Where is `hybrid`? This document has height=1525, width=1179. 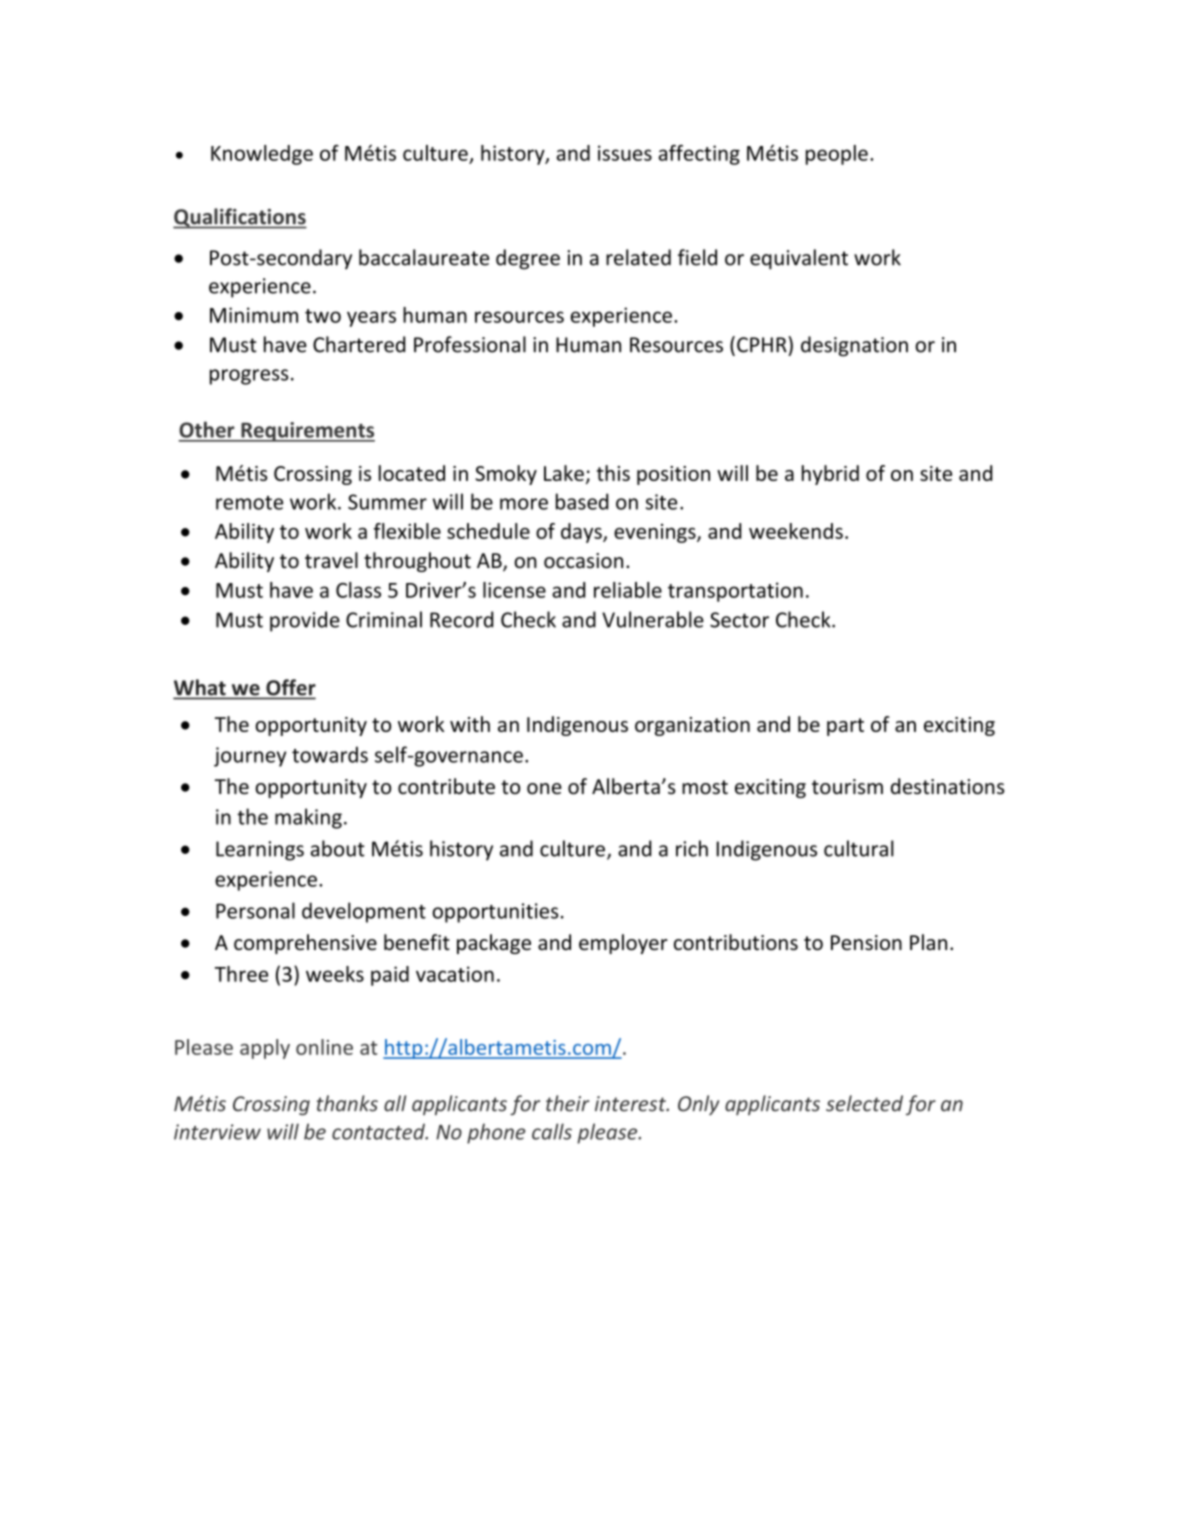 hybrid is located at coordinates (830, 475).
